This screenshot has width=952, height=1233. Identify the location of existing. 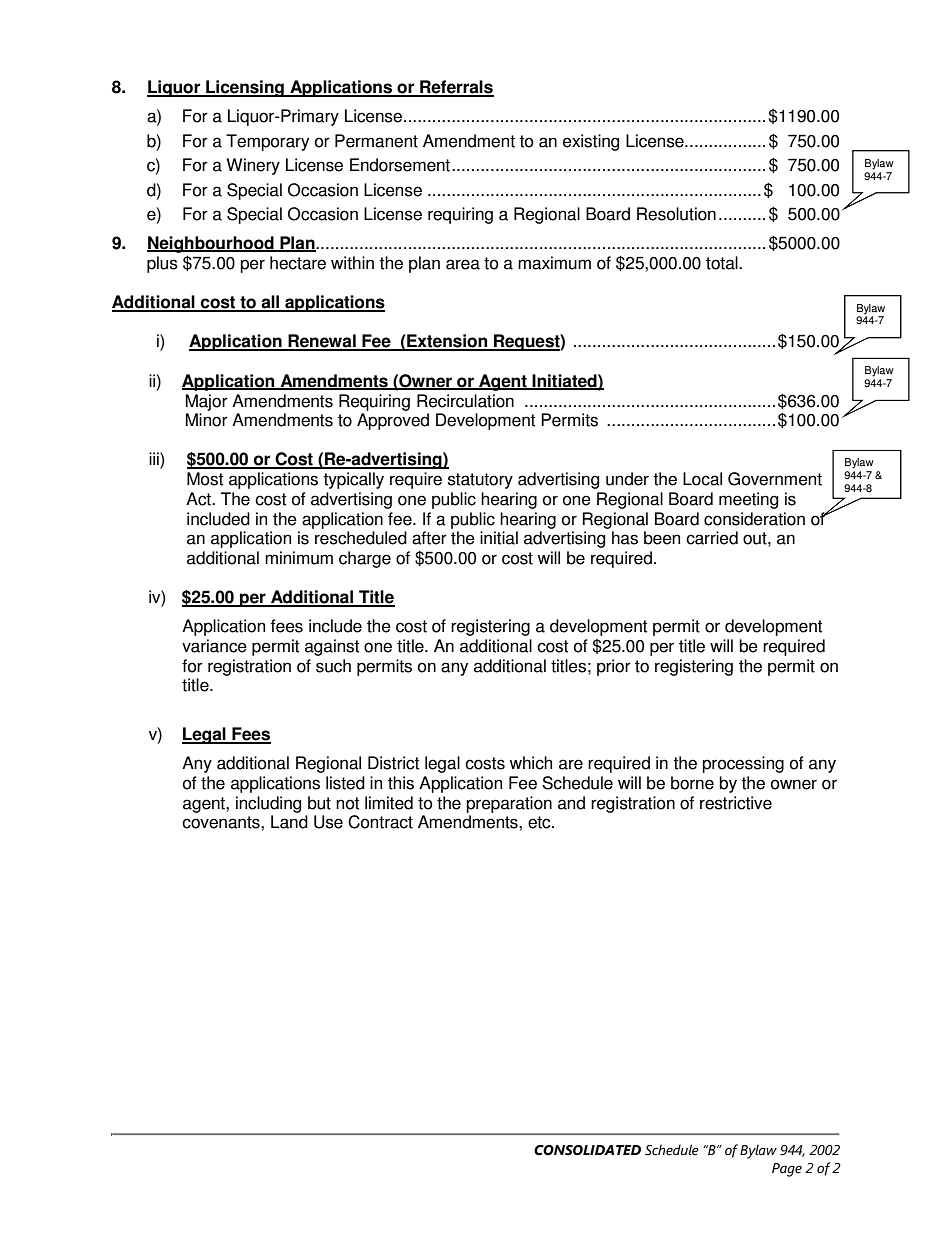
(591, 142).
